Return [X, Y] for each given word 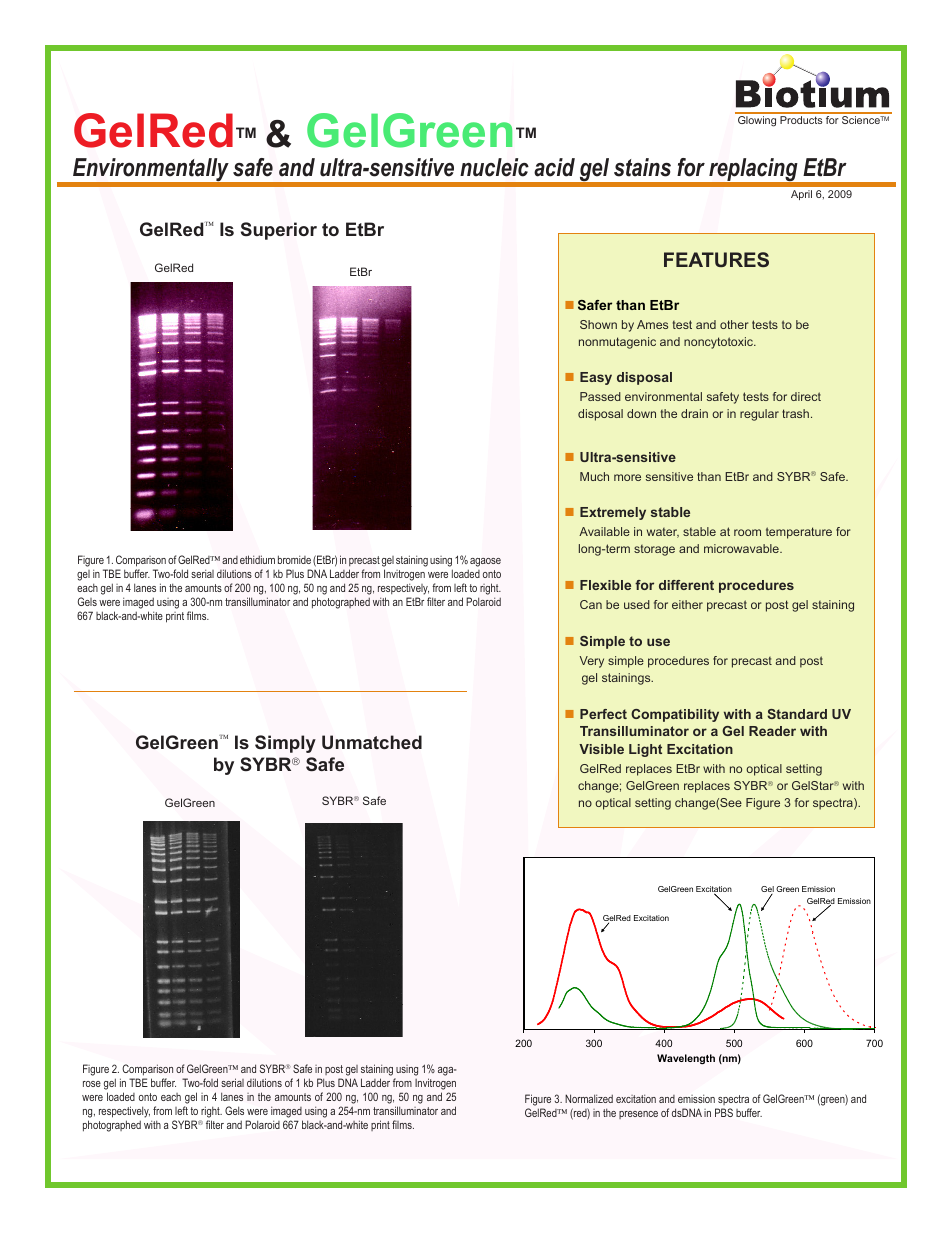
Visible [601, 749]
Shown [598, 324]
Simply [285, 744]
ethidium [257, 559]
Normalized [589, 1098]
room [747, 532]
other [734, 324]
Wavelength [686, 1059]
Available [604, 531]
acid [554, 167]
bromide [294, 559]
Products [801, 120]
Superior [279, 231]
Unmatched [372, 742]
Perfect [603, 714]
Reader [772, 731]
